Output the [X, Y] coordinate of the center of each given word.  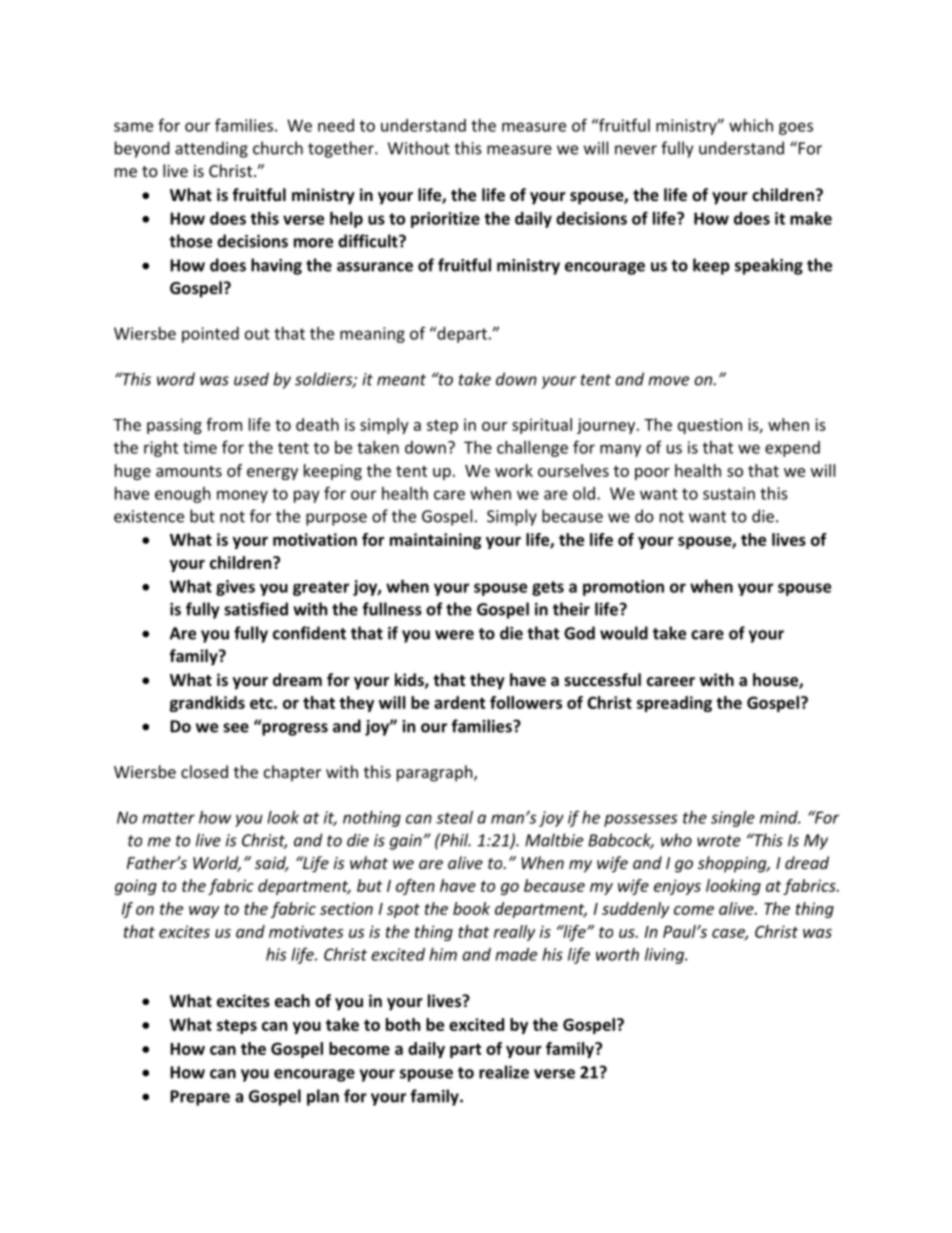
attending [211, 149]
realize [504, 1072]
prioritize [445, 220]
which [751, 125]
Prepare [200, 1098]
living [665, 956]
